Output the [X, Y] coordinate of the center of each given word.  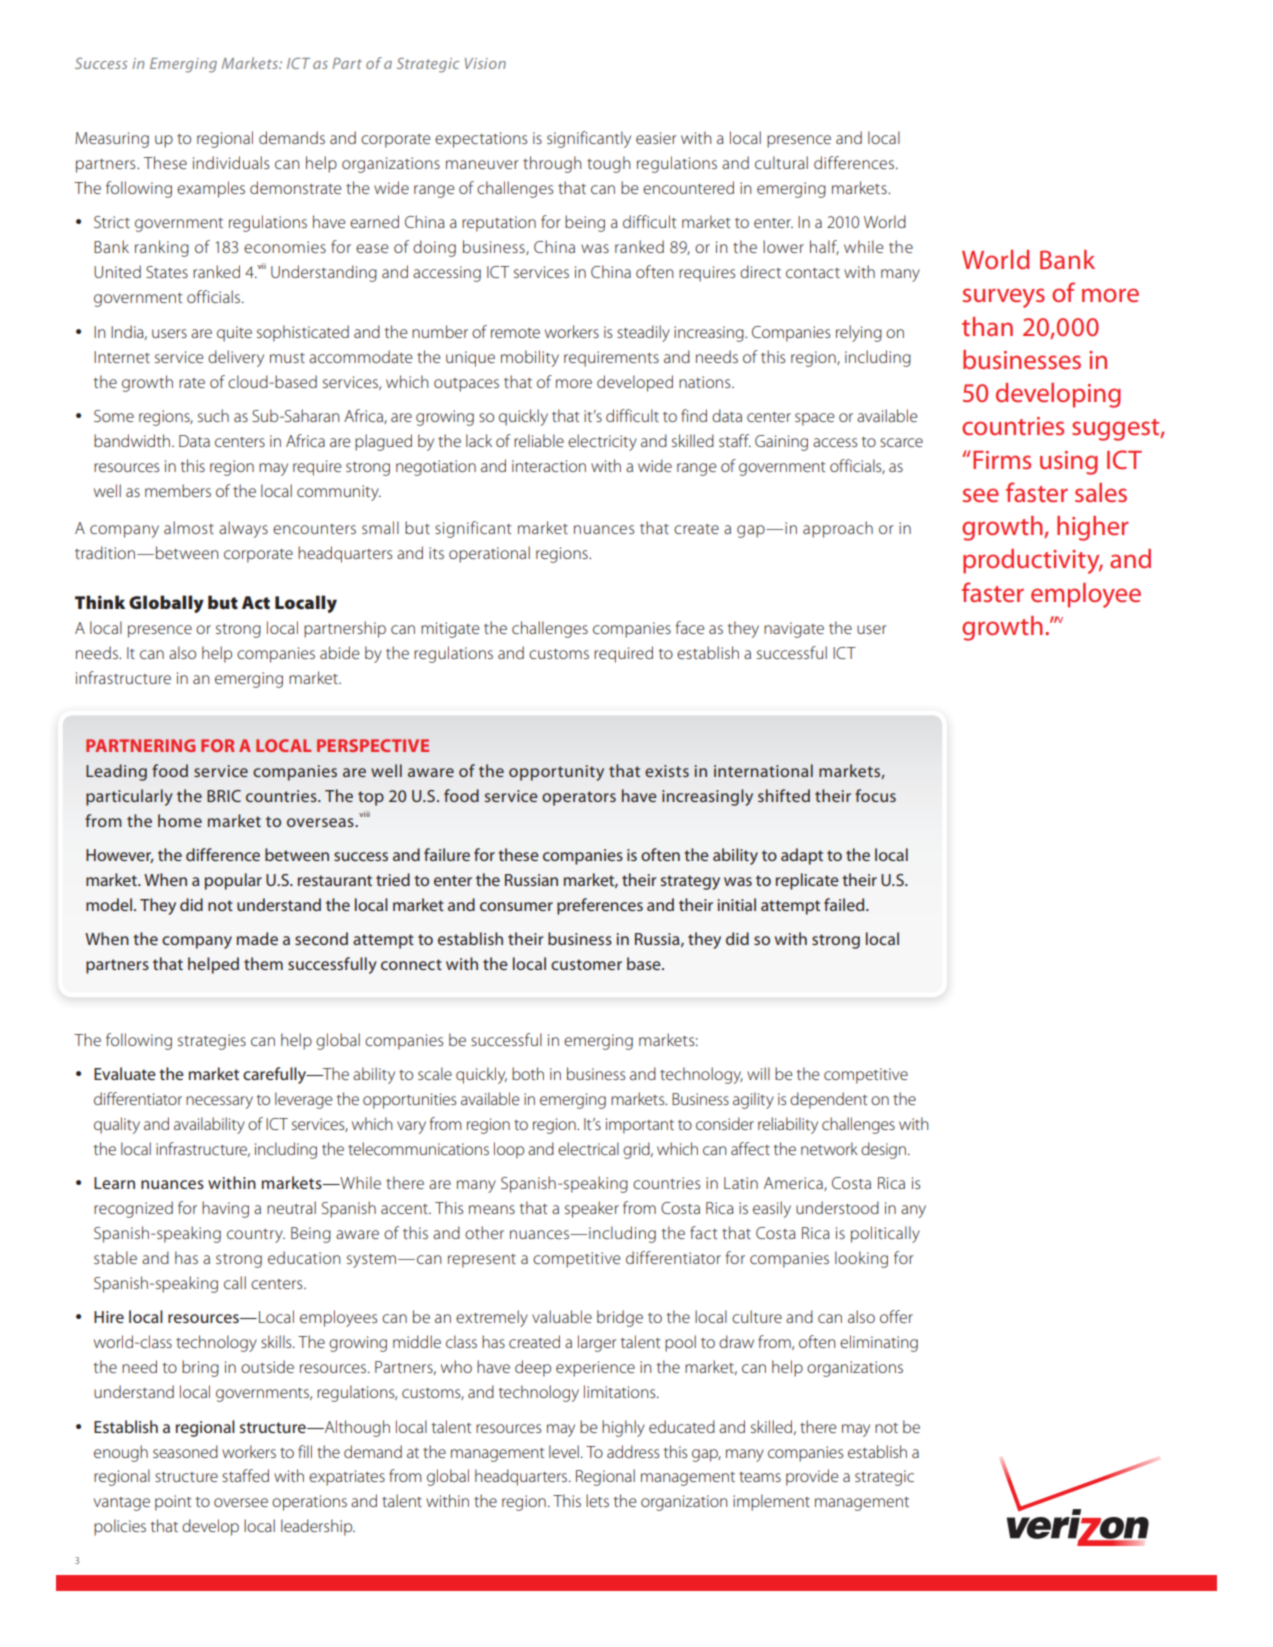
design [885, 1150]
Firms [1002, 460]
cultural [781, 162]
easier [656, 138]
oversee [241, 1502]
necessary [219, 1102]
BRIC [224, 796]
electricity [602, 442]
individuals [231, 162]
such [213, 415]
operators [579, 798]
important [640, 1126]
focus [875, 795]
